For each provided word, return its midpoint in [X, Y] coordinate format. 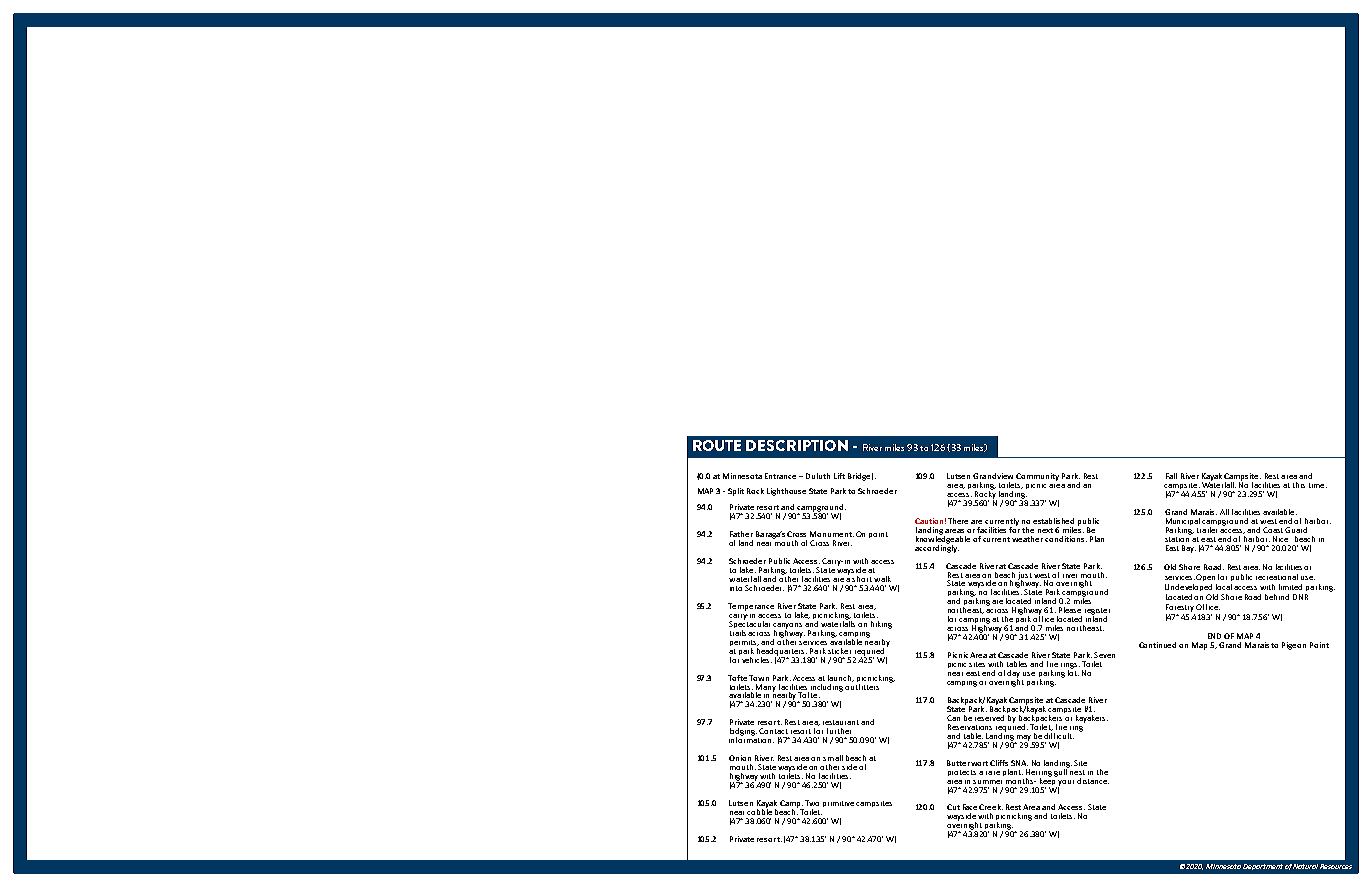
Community [1037, 477]
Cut [953, 807]
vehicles [757, 660]
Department [1263, 867]
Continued [1157, 645]
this [1299, 485]
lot [1073, 672]
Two [812, 803]
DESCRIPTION [797, 445]
